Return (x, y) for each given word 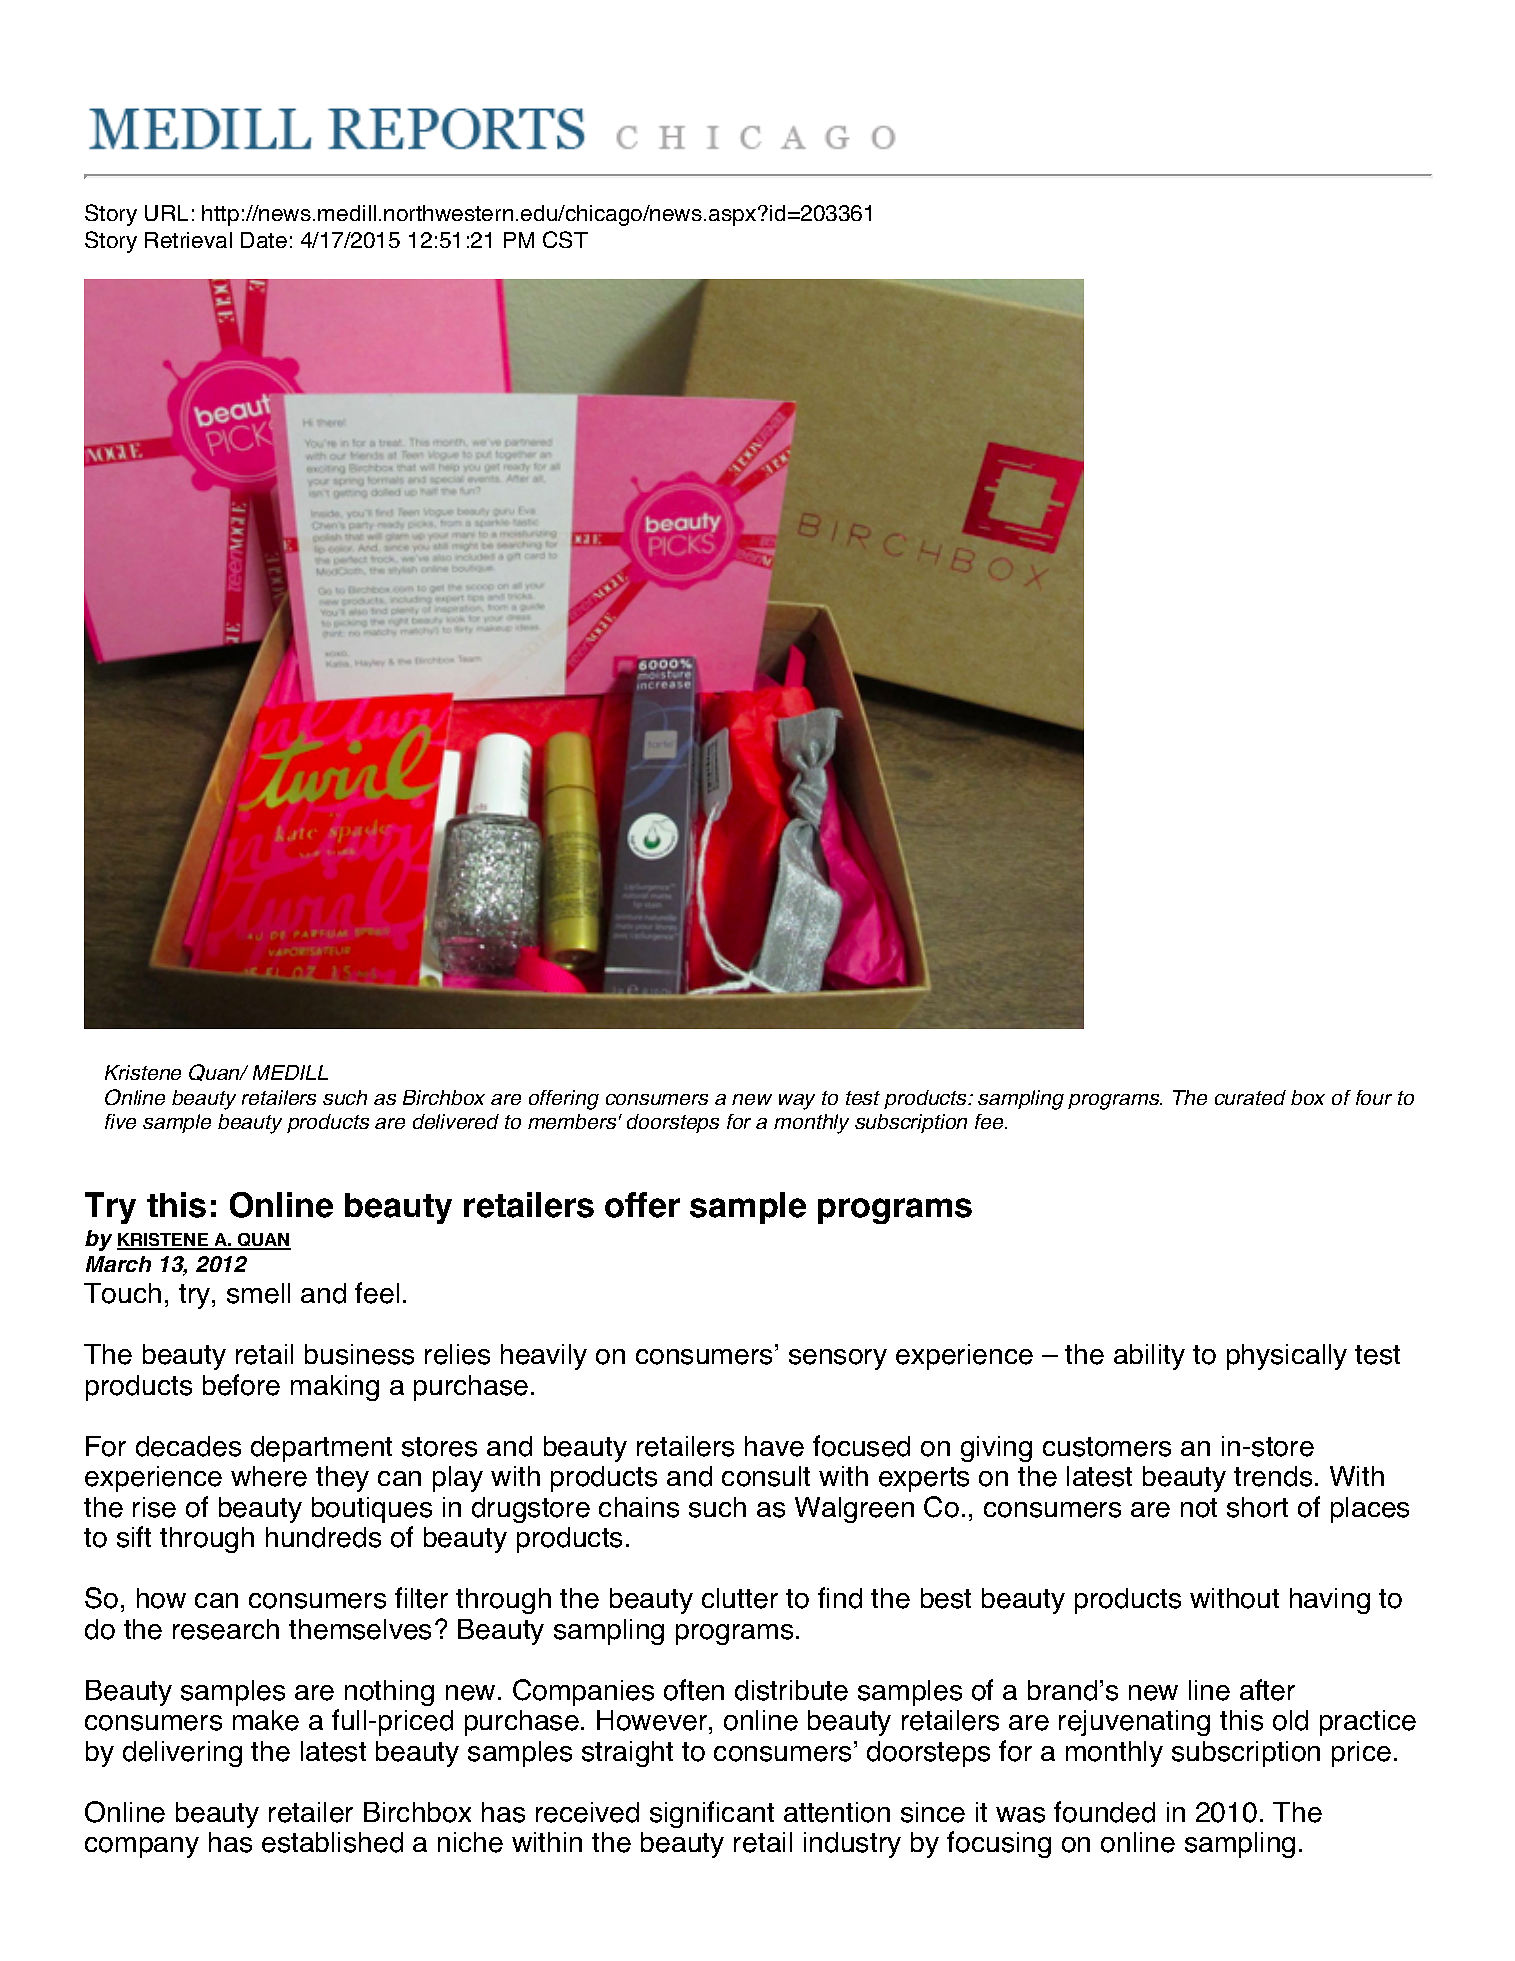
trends (1273, 1476)
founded (1104, 1812)
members (572, 1121)
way (797, 1102)
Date (264, 240)
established (332, 1842)
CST (565, 239)
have (774, 1446)
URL (166, 213)
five (120, 1121)
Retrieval (188, 240)
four (1374, 1097)
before (241, 1385)
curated (1250, 1097)
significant (712, 1814)
